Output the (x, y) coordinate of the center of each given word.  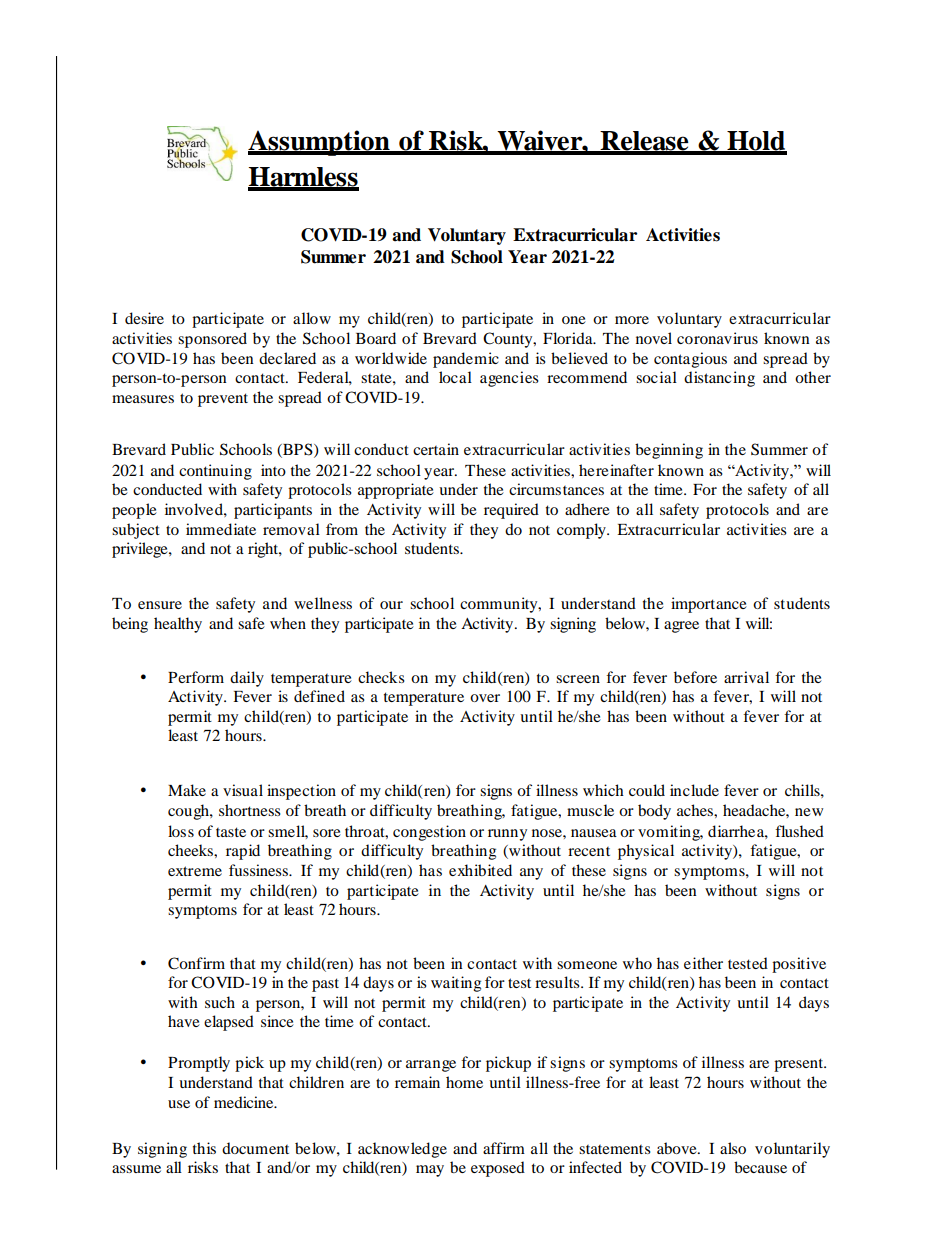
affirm (504, 1148)
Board (376, 338)
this (204, 1148)
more (632, 320)
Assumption (320, 143)
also (733, 1148)
